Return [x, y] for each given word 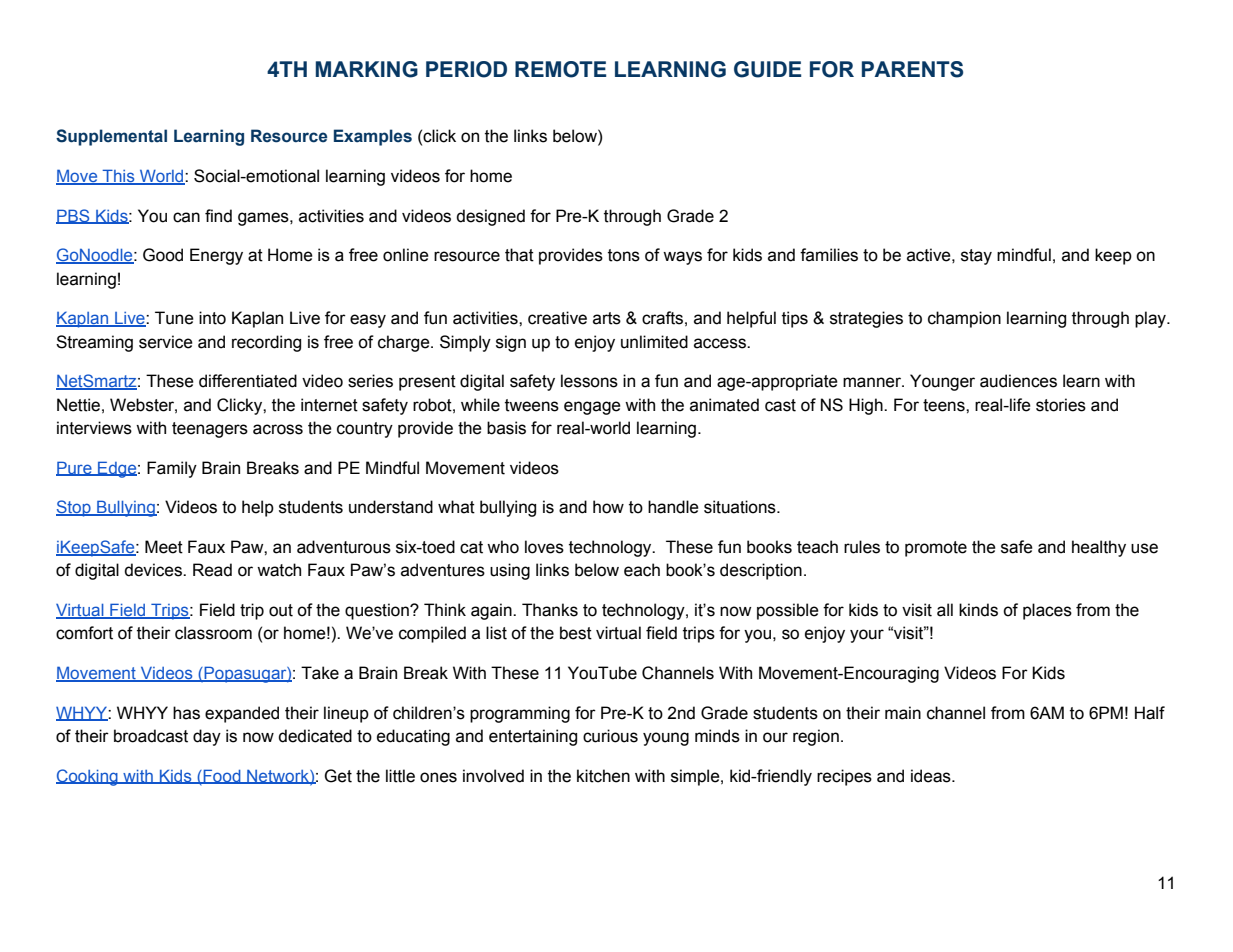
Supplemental [111, 137]
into [212, 318]
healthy [1099, 548]
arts [607, 318]
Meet [164, 547]
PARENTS [912, 69]
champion [964, 319]
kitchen [603, 776]
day [207, 737]
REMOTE [560, 69]
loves [544, 547]
